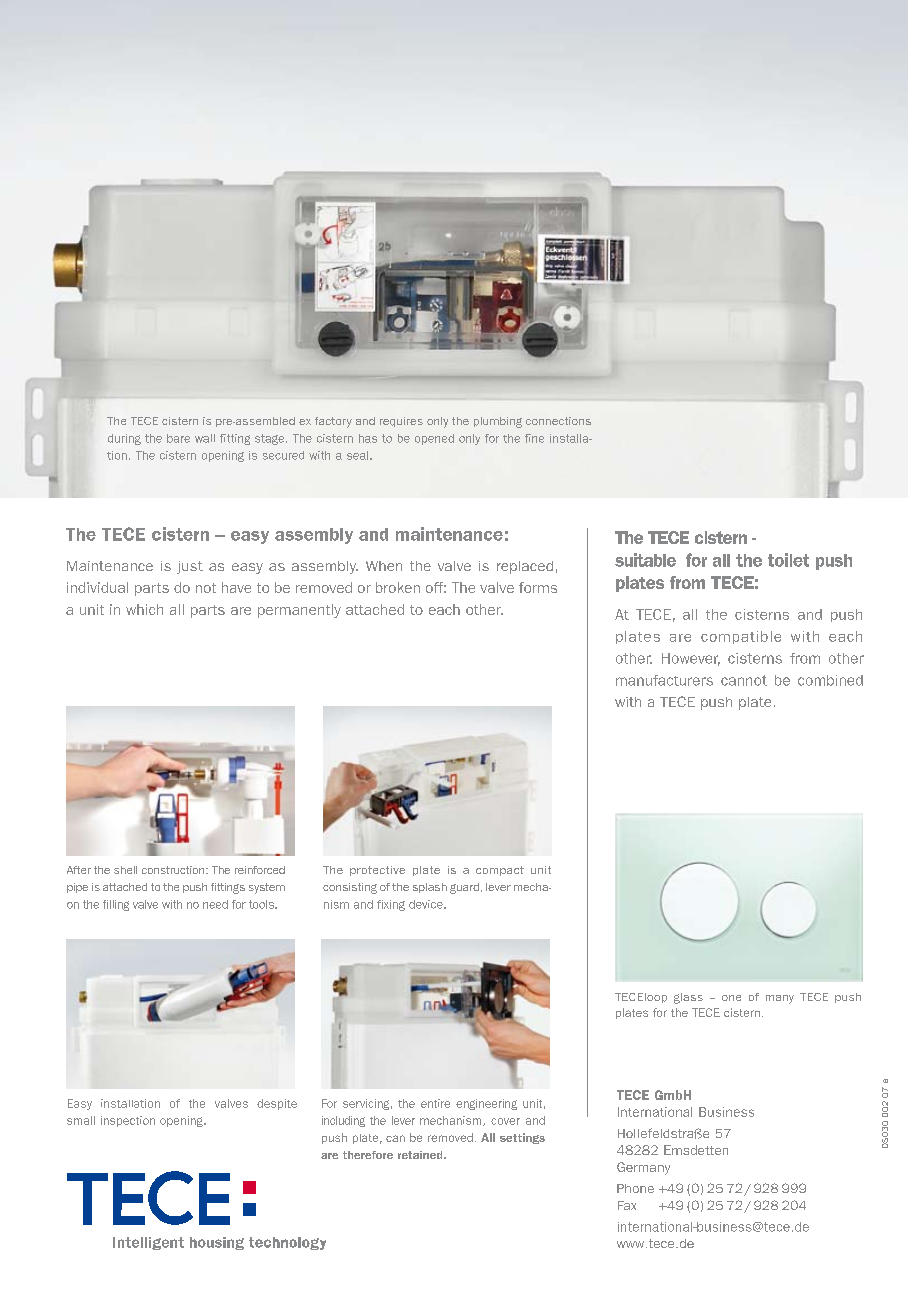 The image size is (908, 1316). I want to click on device, so click(427, 904).
